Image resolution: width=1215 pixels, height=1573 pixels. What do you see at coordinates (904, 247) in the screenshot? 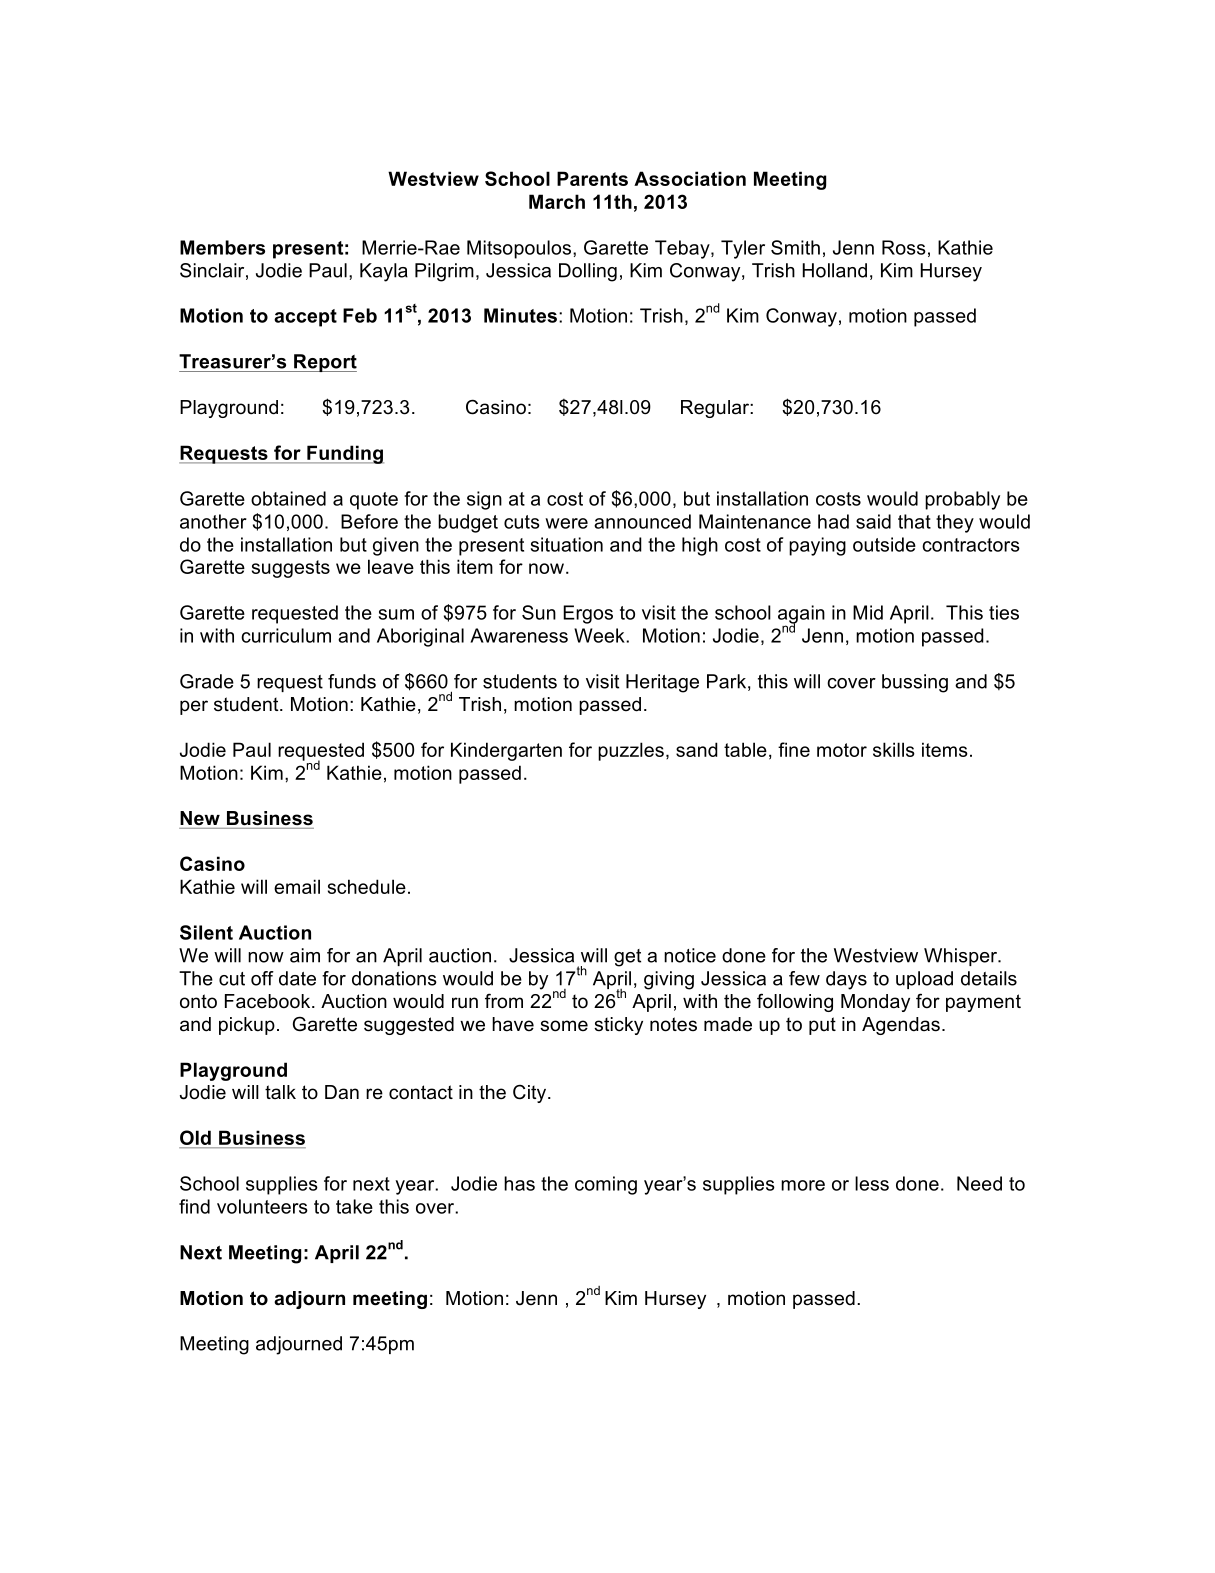
I see `Ross` at bounding box center [904, 247].
